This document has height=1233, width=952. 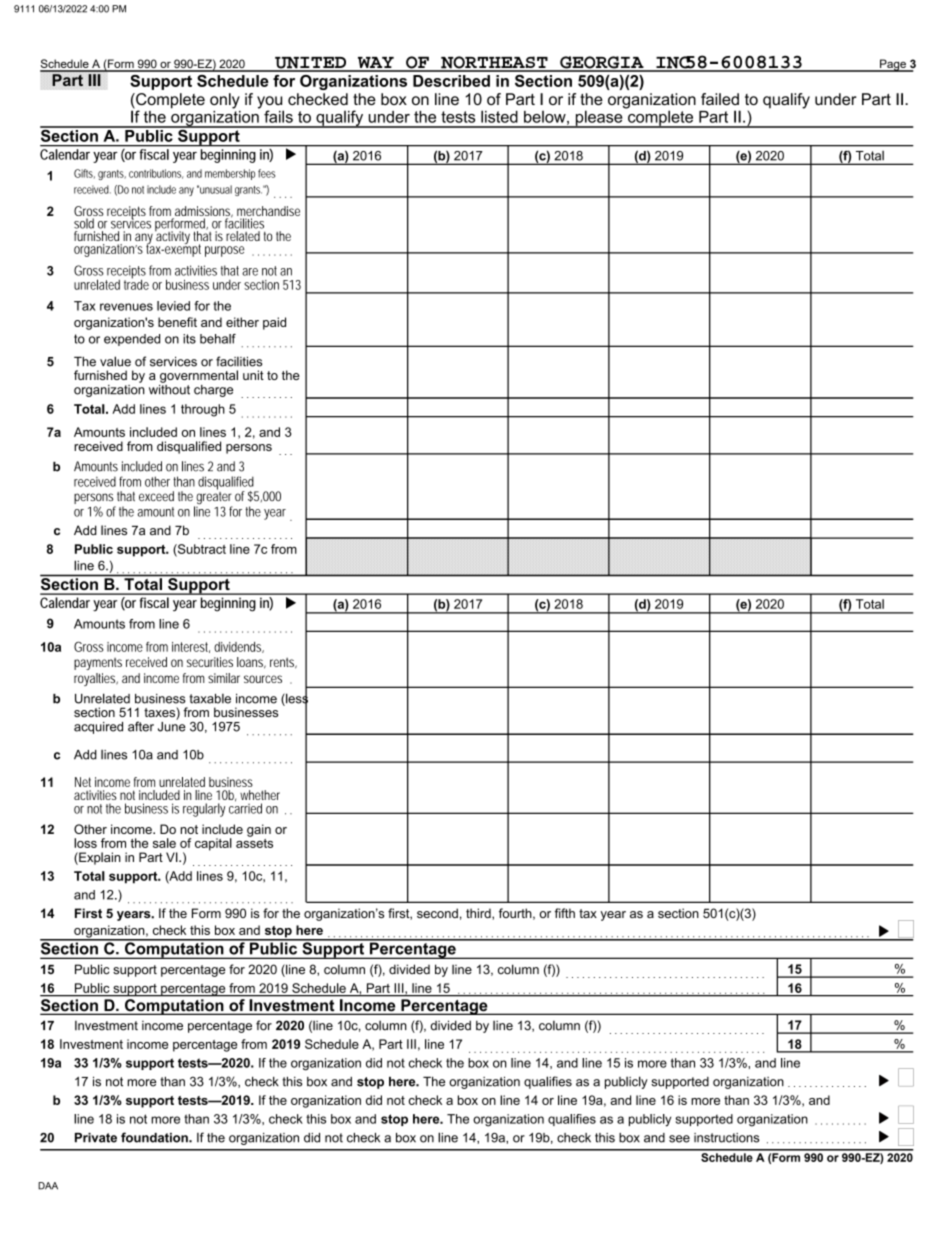 I want to click on failed, so click(x=720, y=99).
